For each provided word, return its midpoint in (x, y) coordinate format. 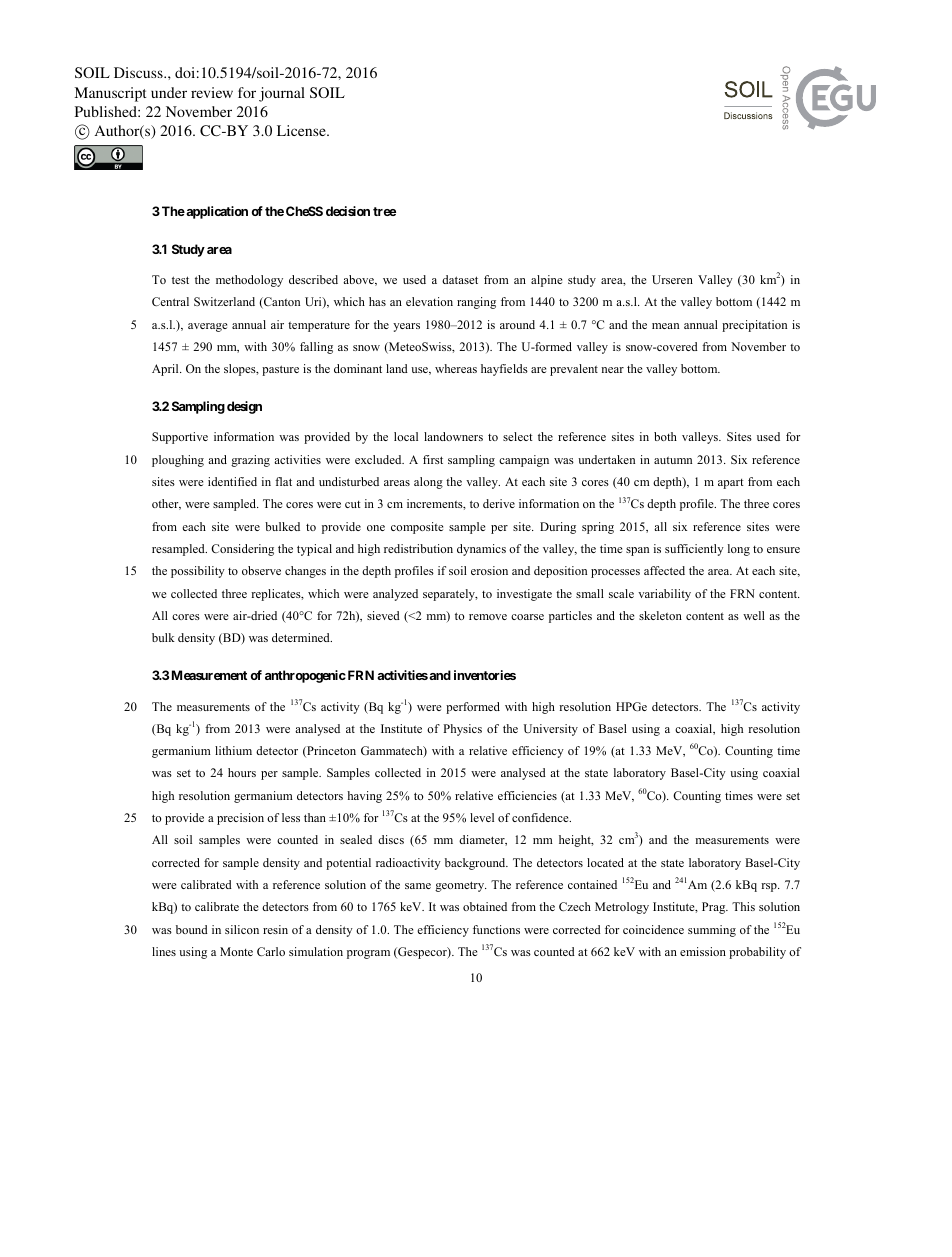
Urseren (672, 279)
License (302, 130)
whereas (456, 368)
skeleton (660, 615)
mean (665, 326)
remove (488, 617)
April (166, 370)
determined (302, 637)
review (212, 92)
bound (192, 929)
